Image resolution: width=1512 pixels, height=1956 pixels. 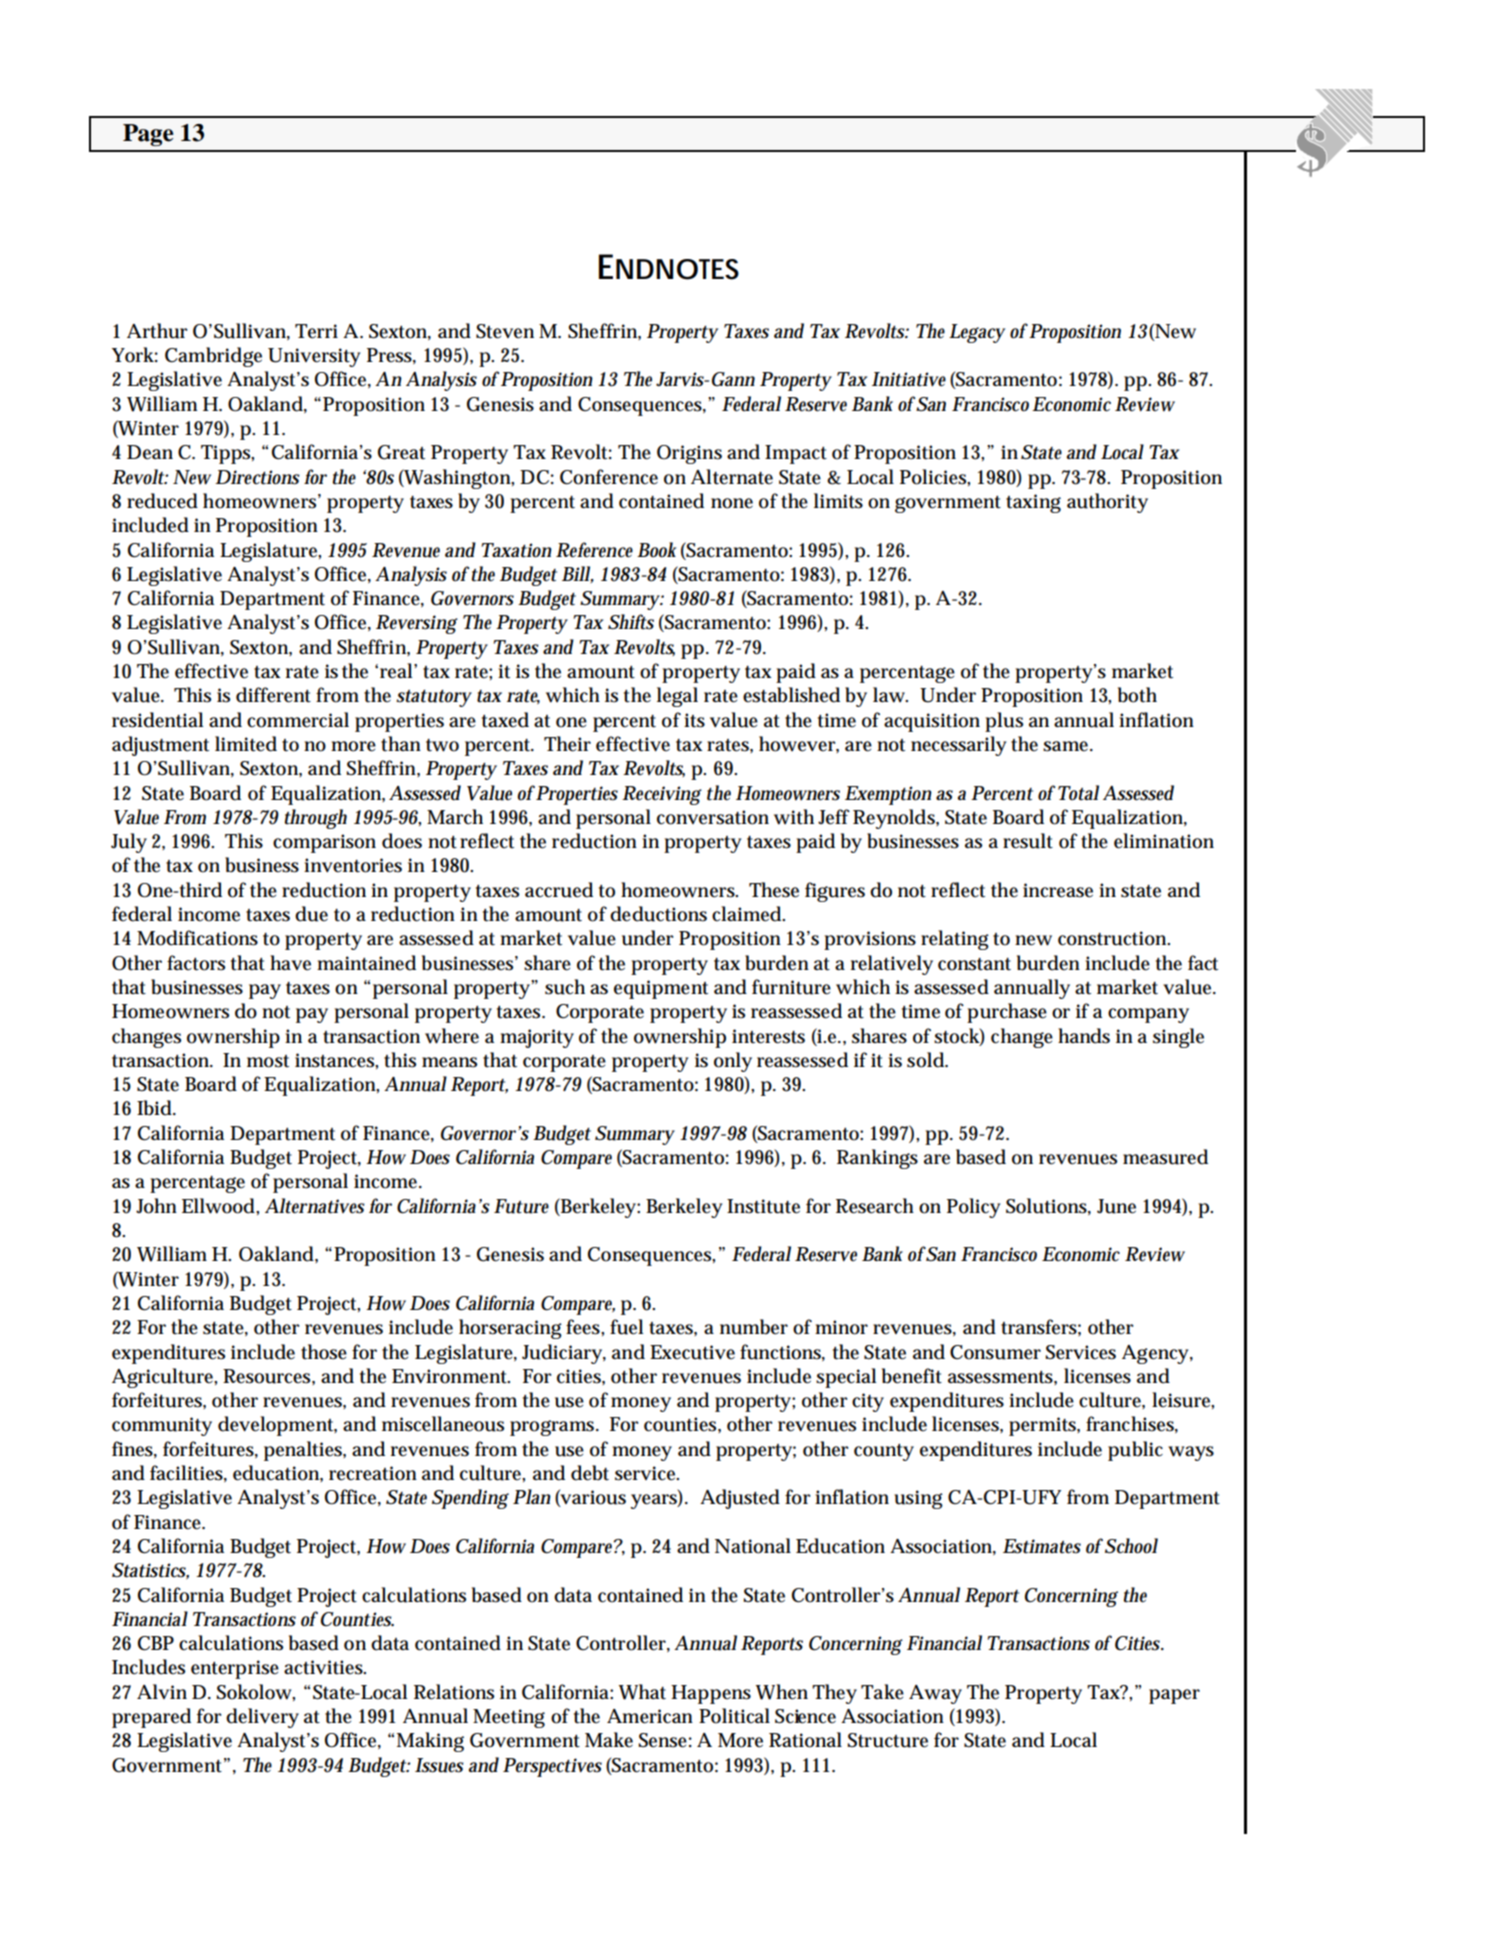 What do you see at coordinates (262, 1718) in the screenshot?
I see `delivery` at bounding box center [262, 1718].
